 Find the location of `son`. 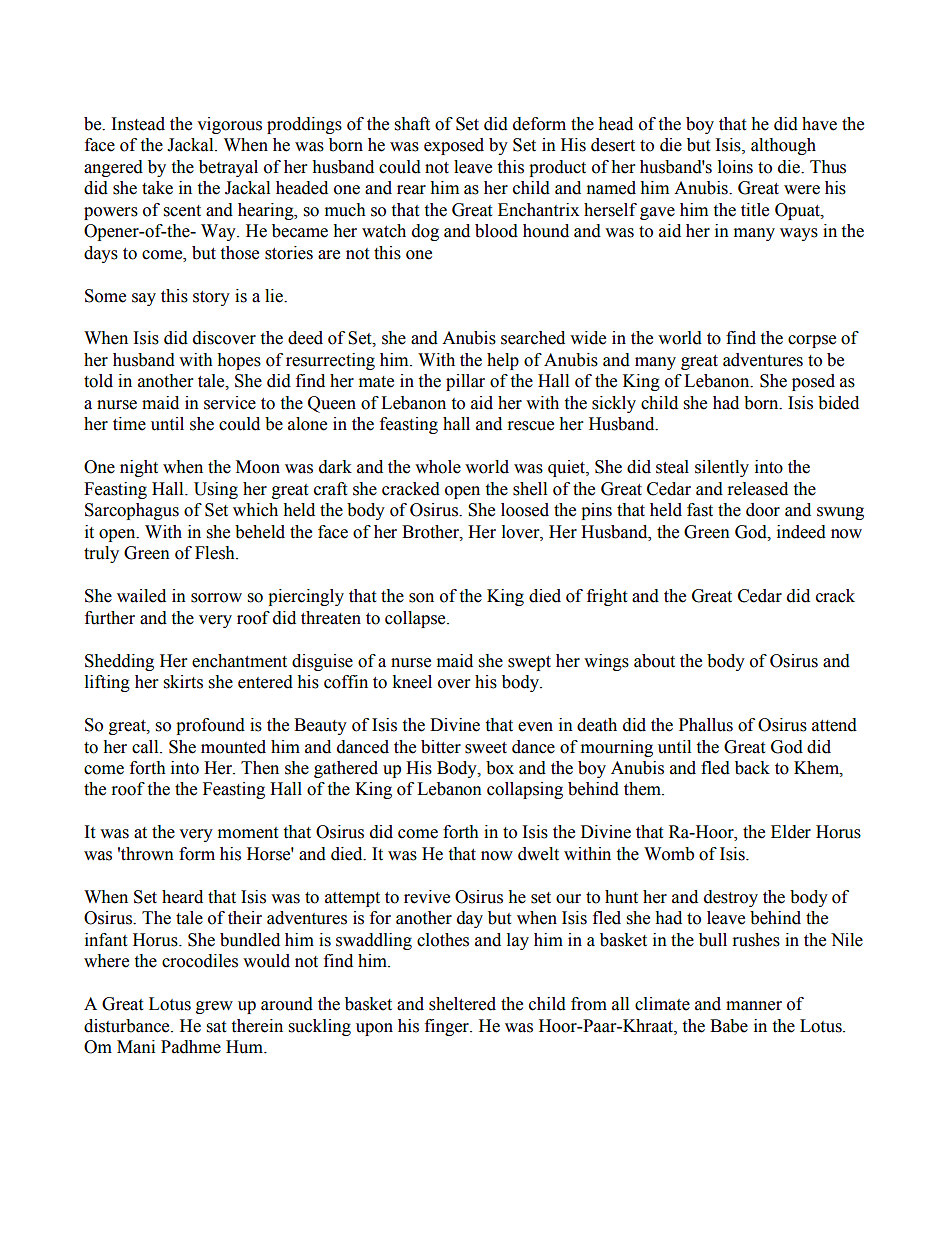

son is located at coordinates (421, 598).
